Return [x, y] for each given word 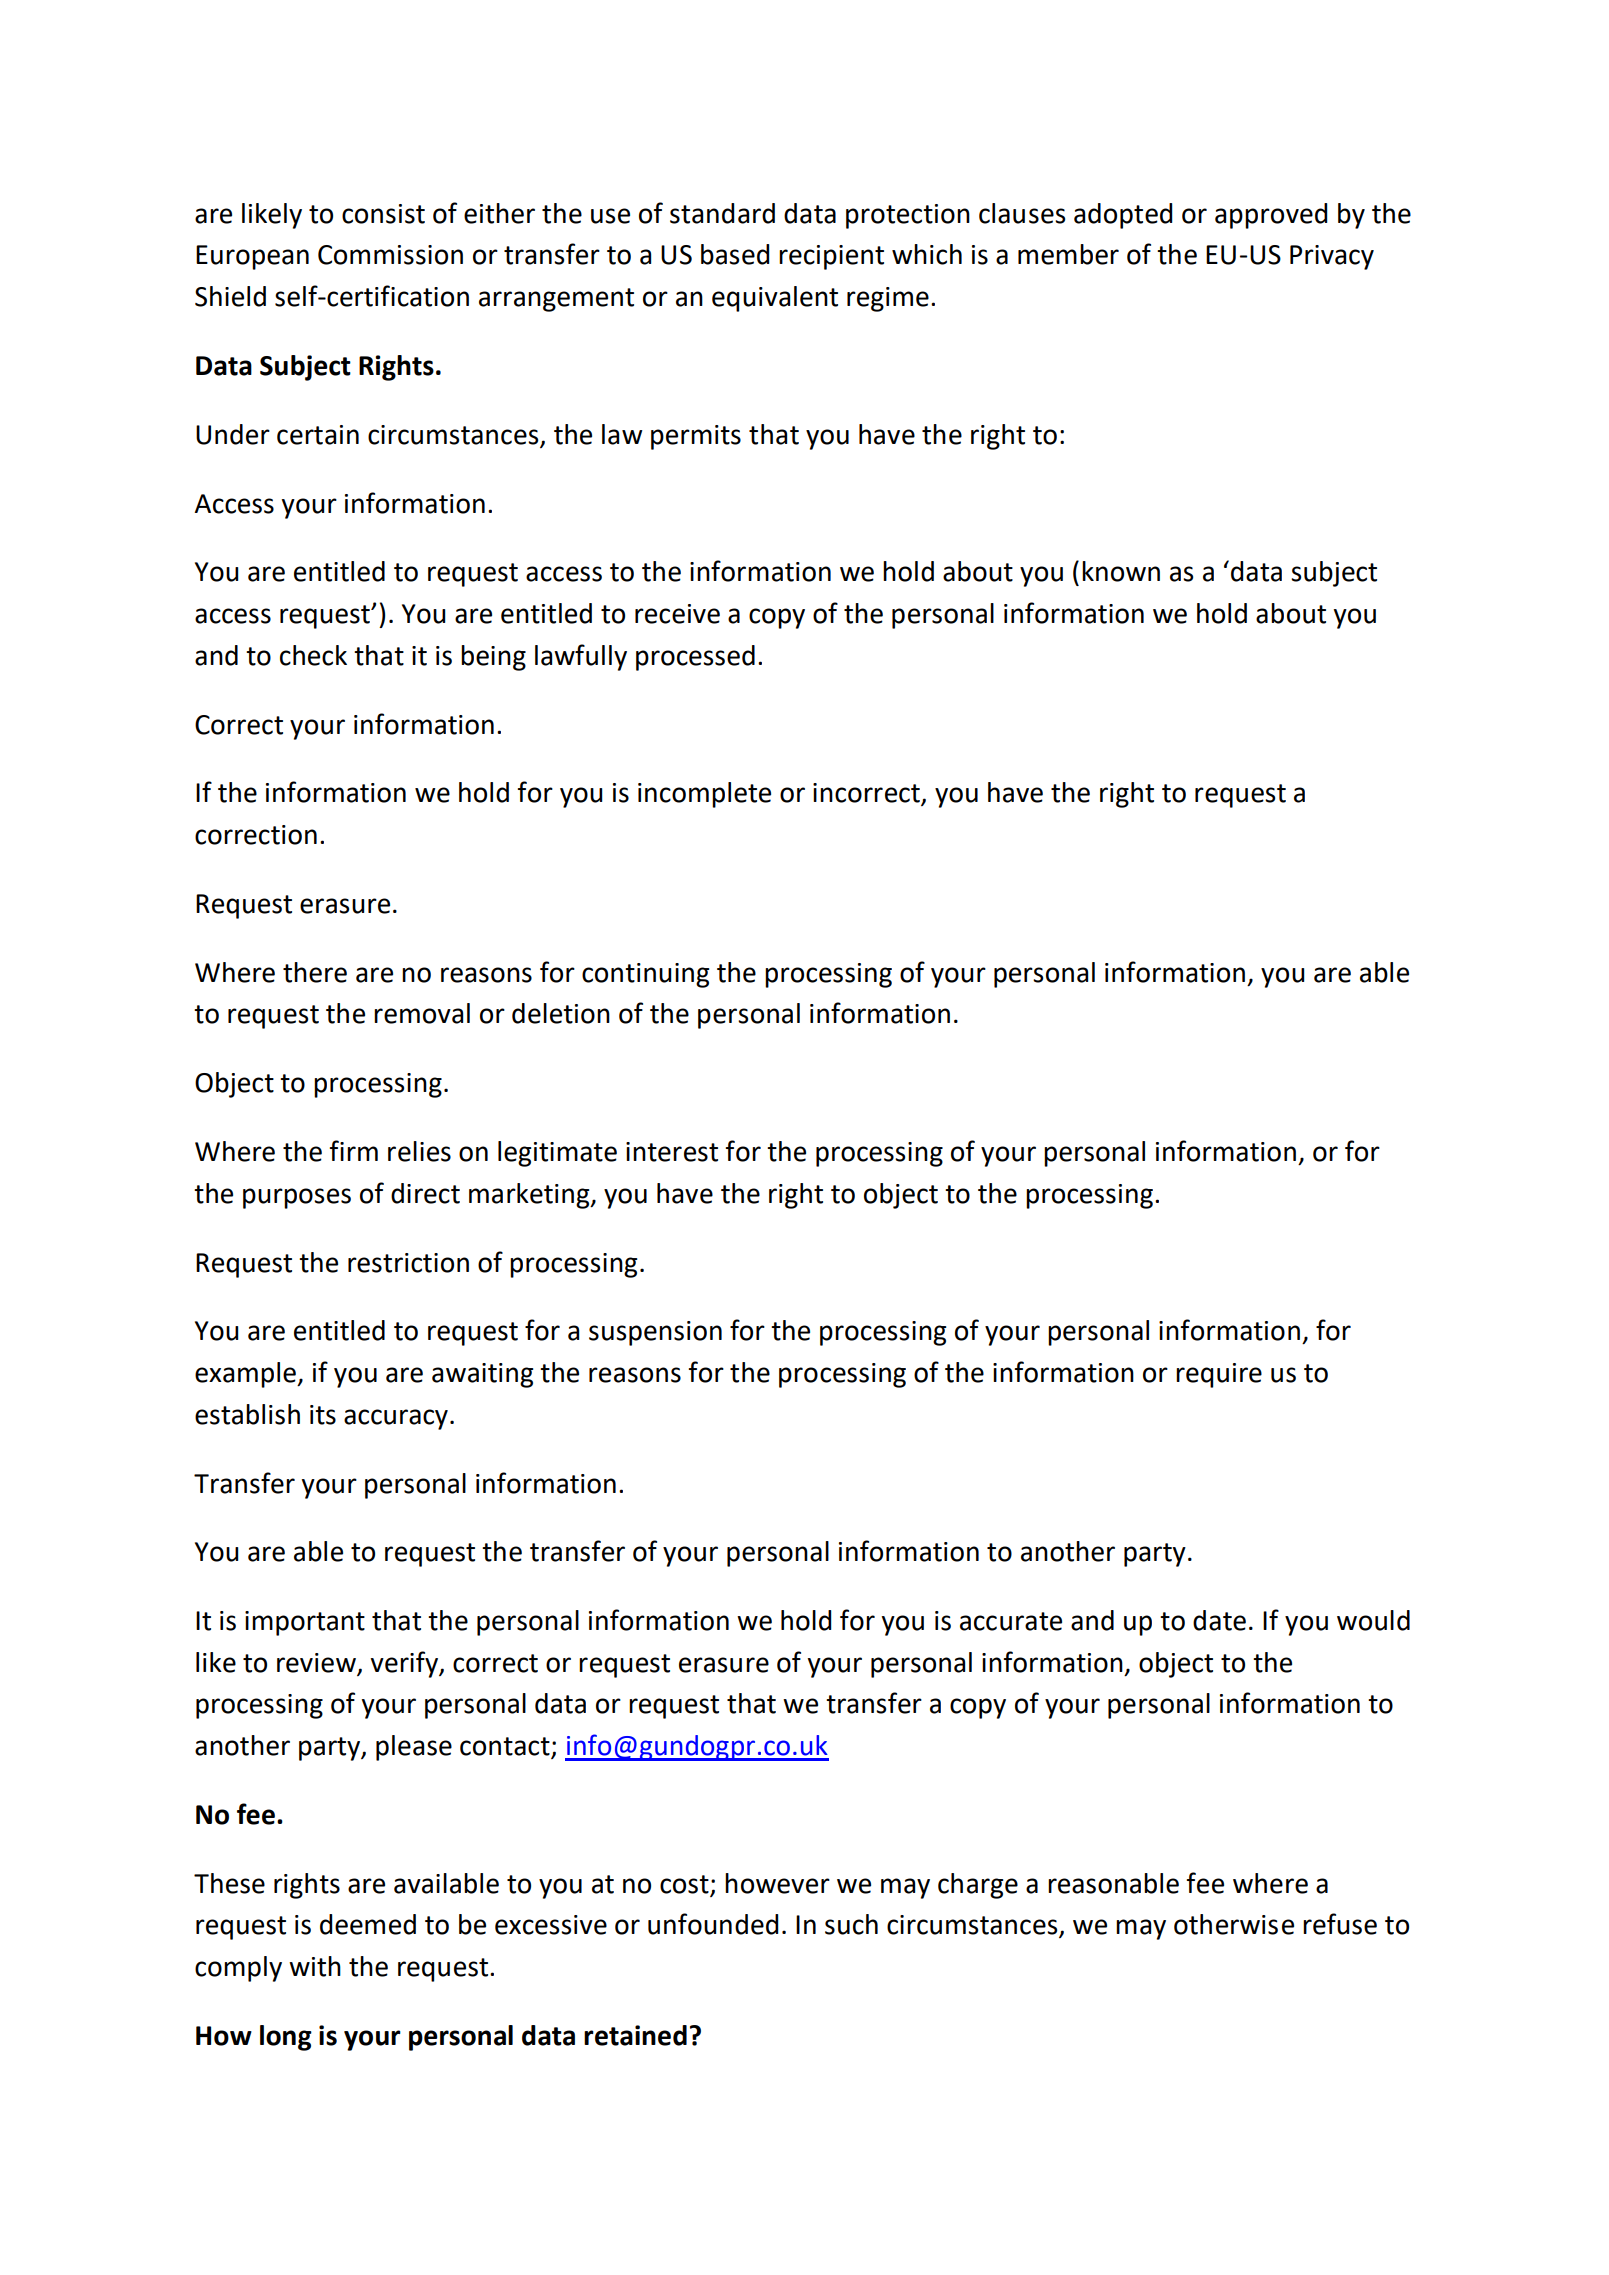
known [1121, 571]
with [315, 1966]
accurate [1011, 1621]
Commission [390, 255]
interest [672, 1152]
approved [1271, 216]
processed [695, 658]
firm [353, 1150]
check [313, 655]
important [305, 1623]
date [1219, 1620]
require [1219, 1375]
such [851, 1924]
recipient [831, 257]
